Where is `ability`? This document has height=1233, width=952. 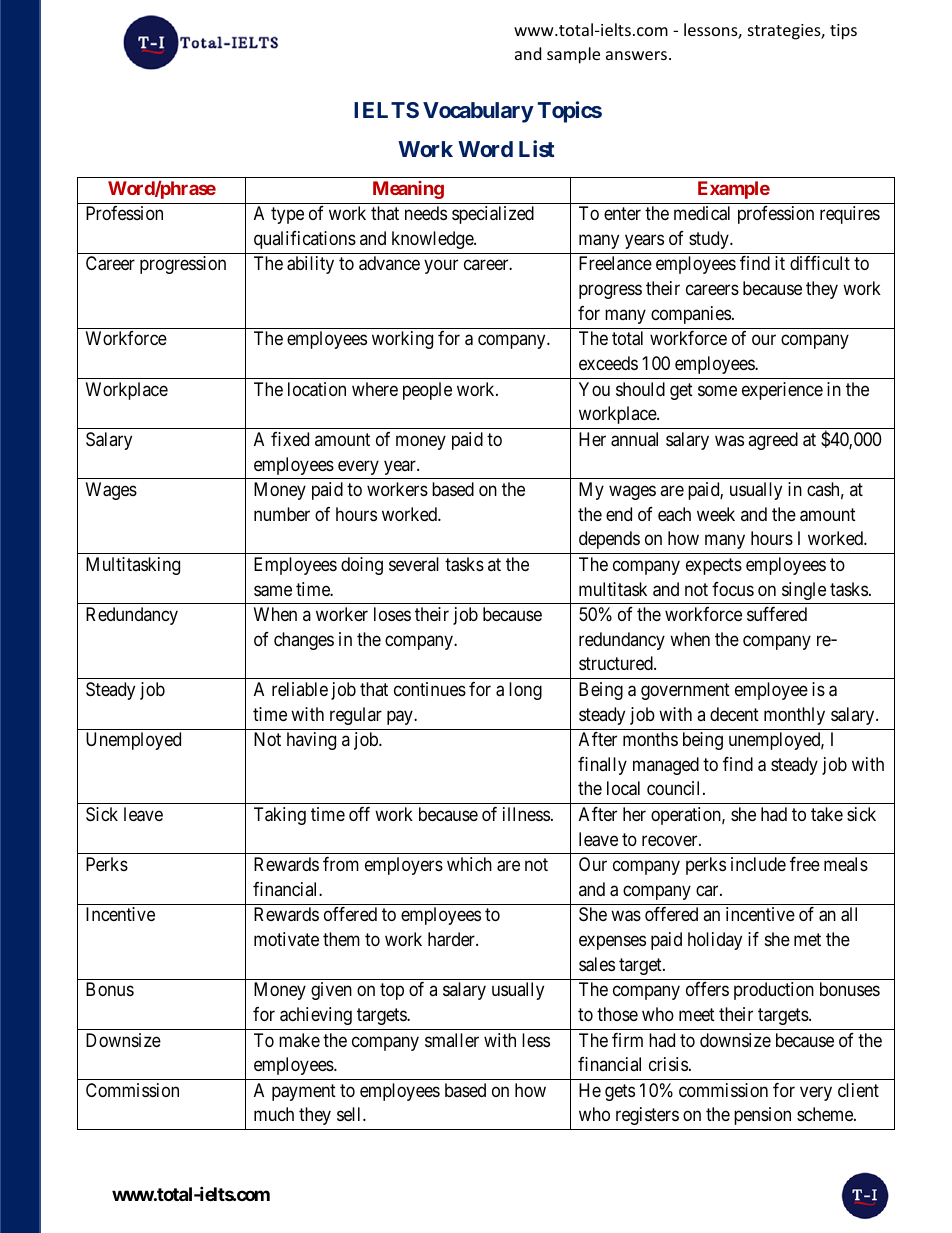
ability is located at coordinates (310, 265).
